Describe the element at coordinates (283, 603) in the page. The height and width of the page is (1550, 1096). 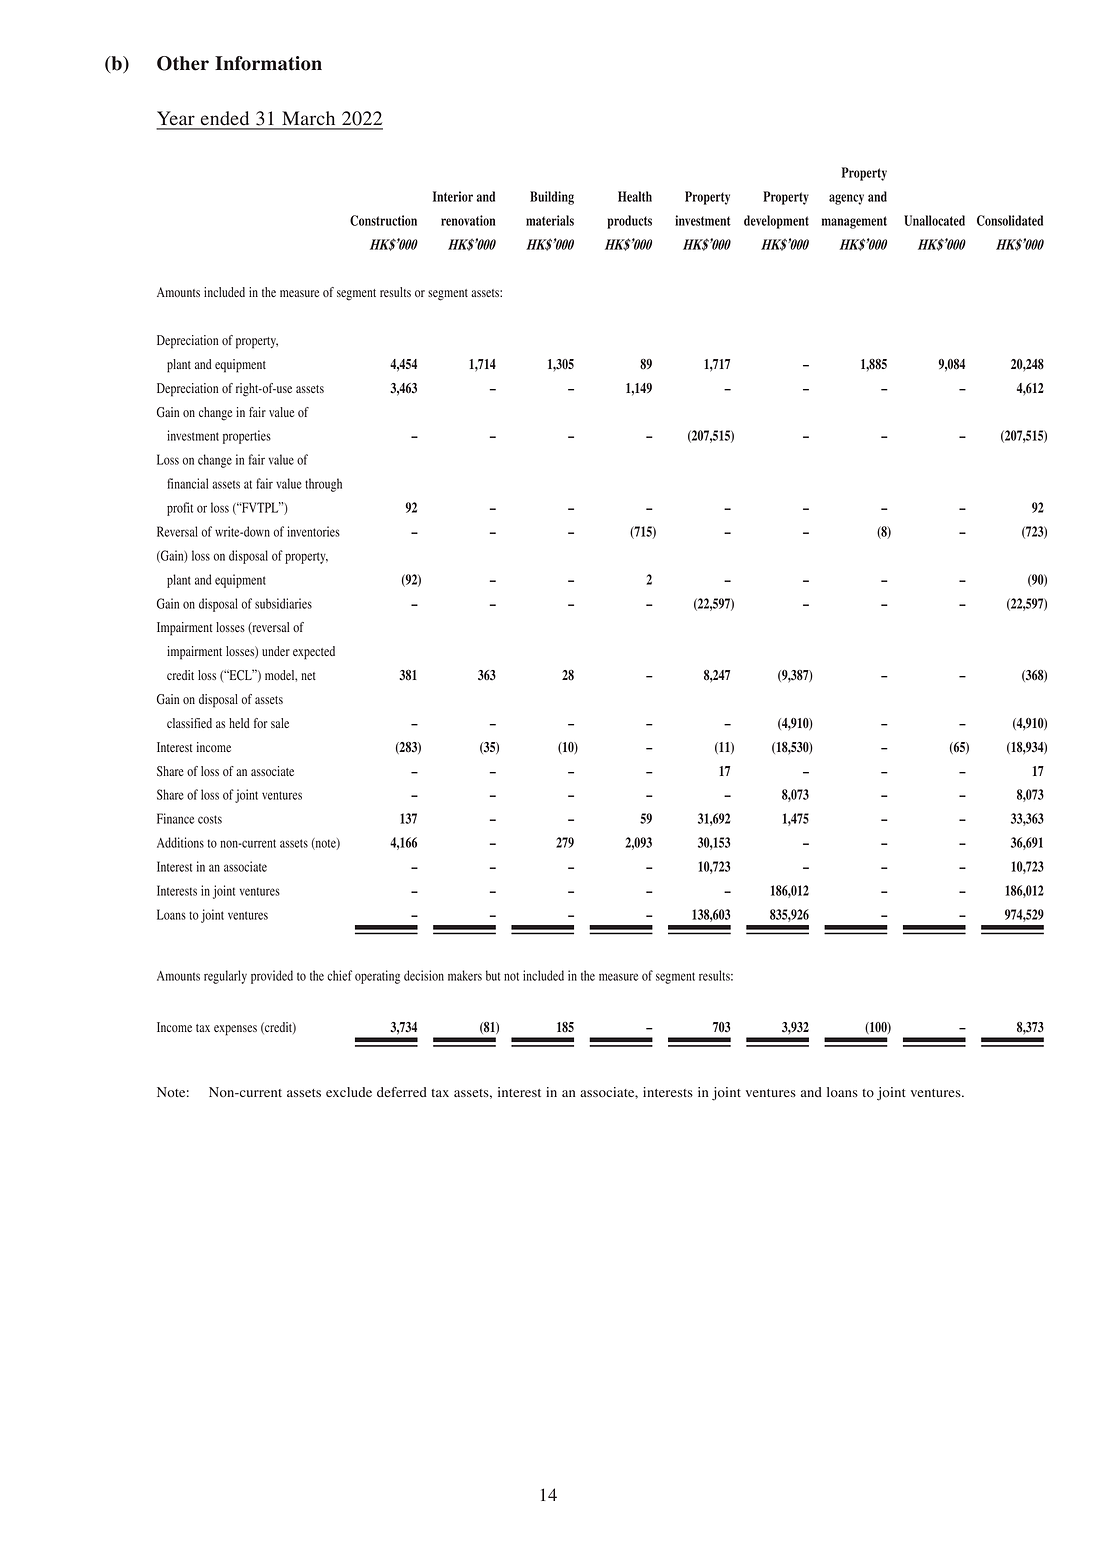
I see `subsidiaries` at that location.
